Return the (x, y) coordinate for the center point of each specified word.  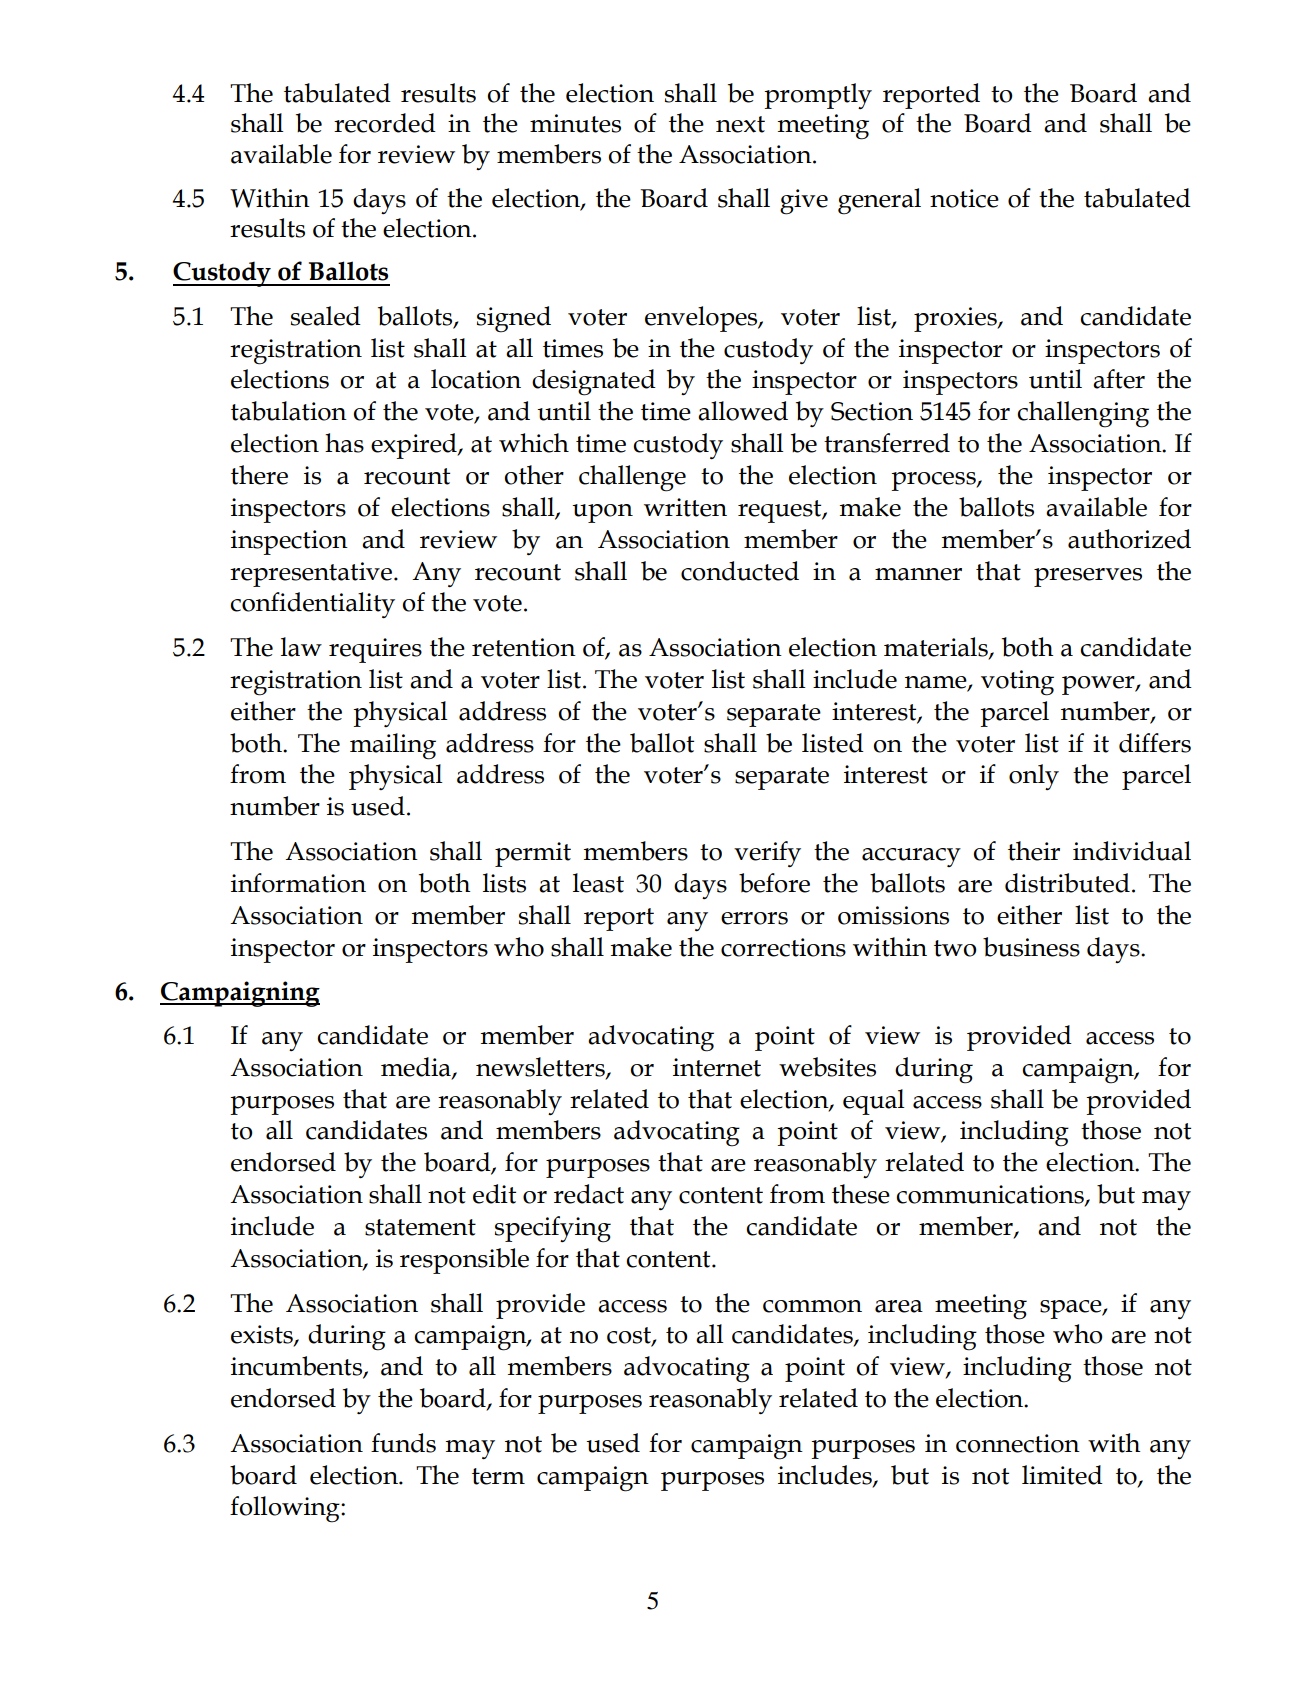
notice (964, 198)
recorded (385, 123)
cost (630, 1336)
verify (767, 854)
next (740, 124)
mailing (393, 746)
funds (403, 1443)
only (1034, 777)
